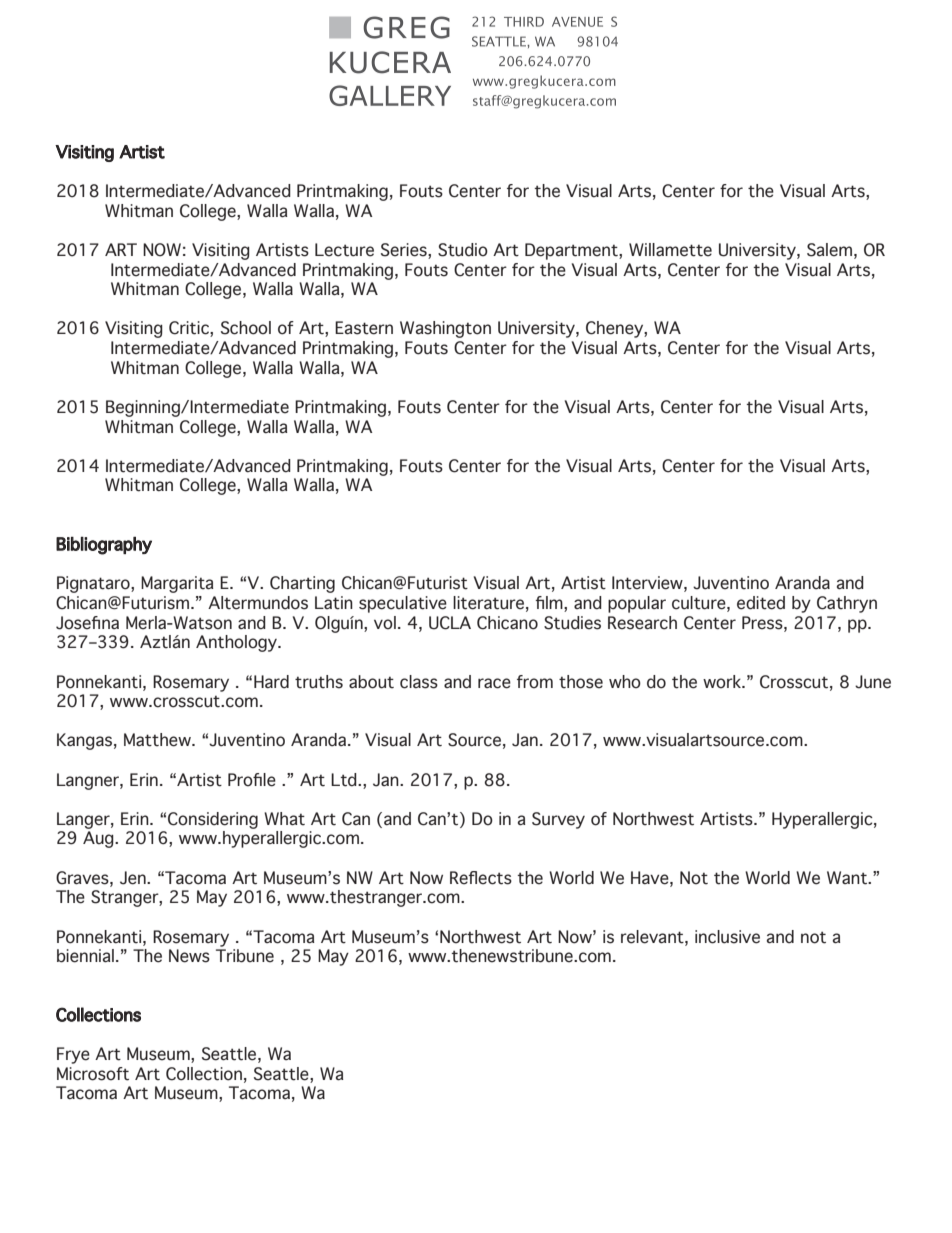 The height and width of the page is (1233, 952). What do you see at coordinates (246, 328) in the page?
I see `School` at bounding box center [246, 328].
